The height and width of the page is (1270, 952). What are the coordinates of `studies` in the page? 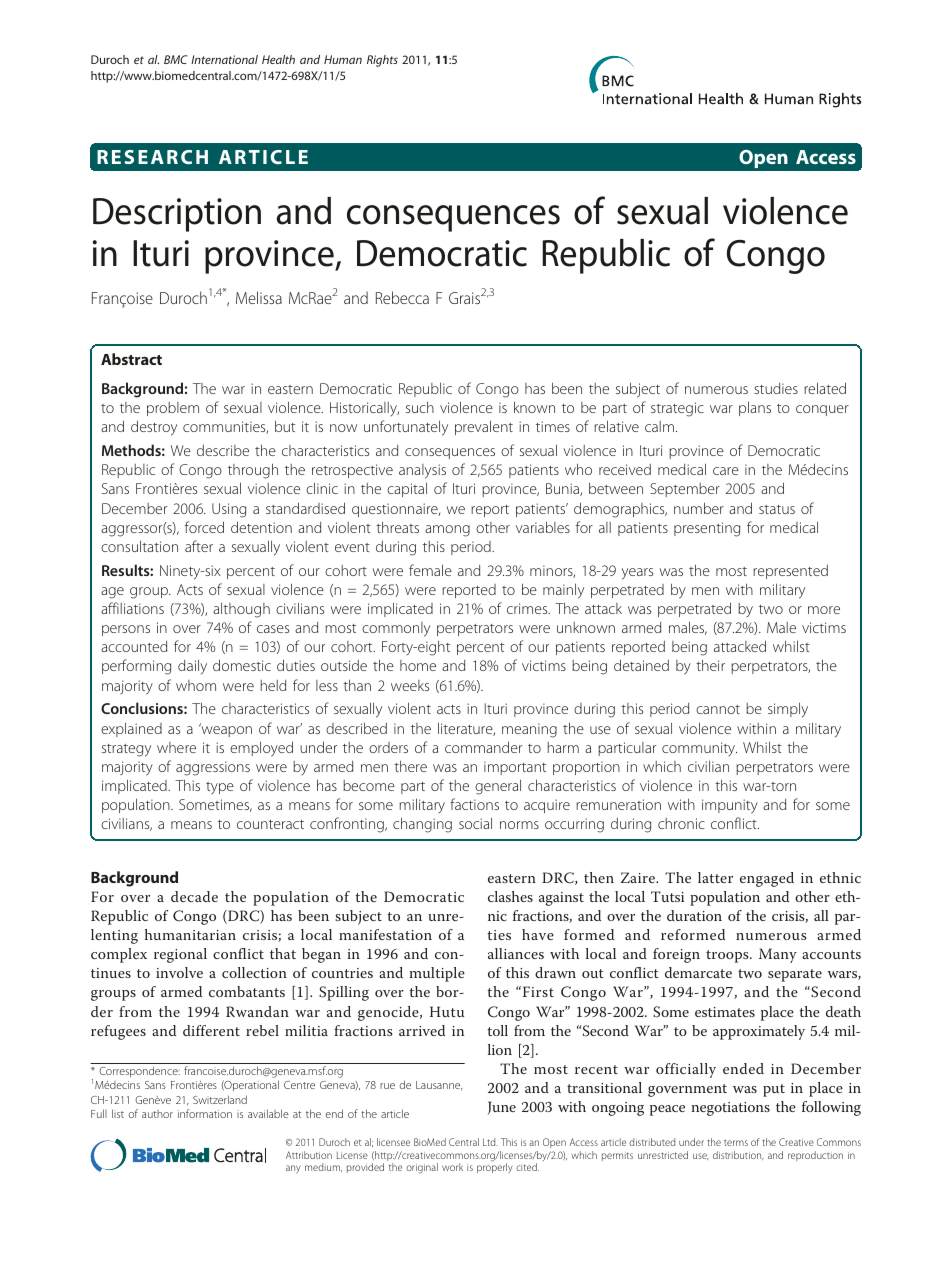 It's located at (776, 388).
